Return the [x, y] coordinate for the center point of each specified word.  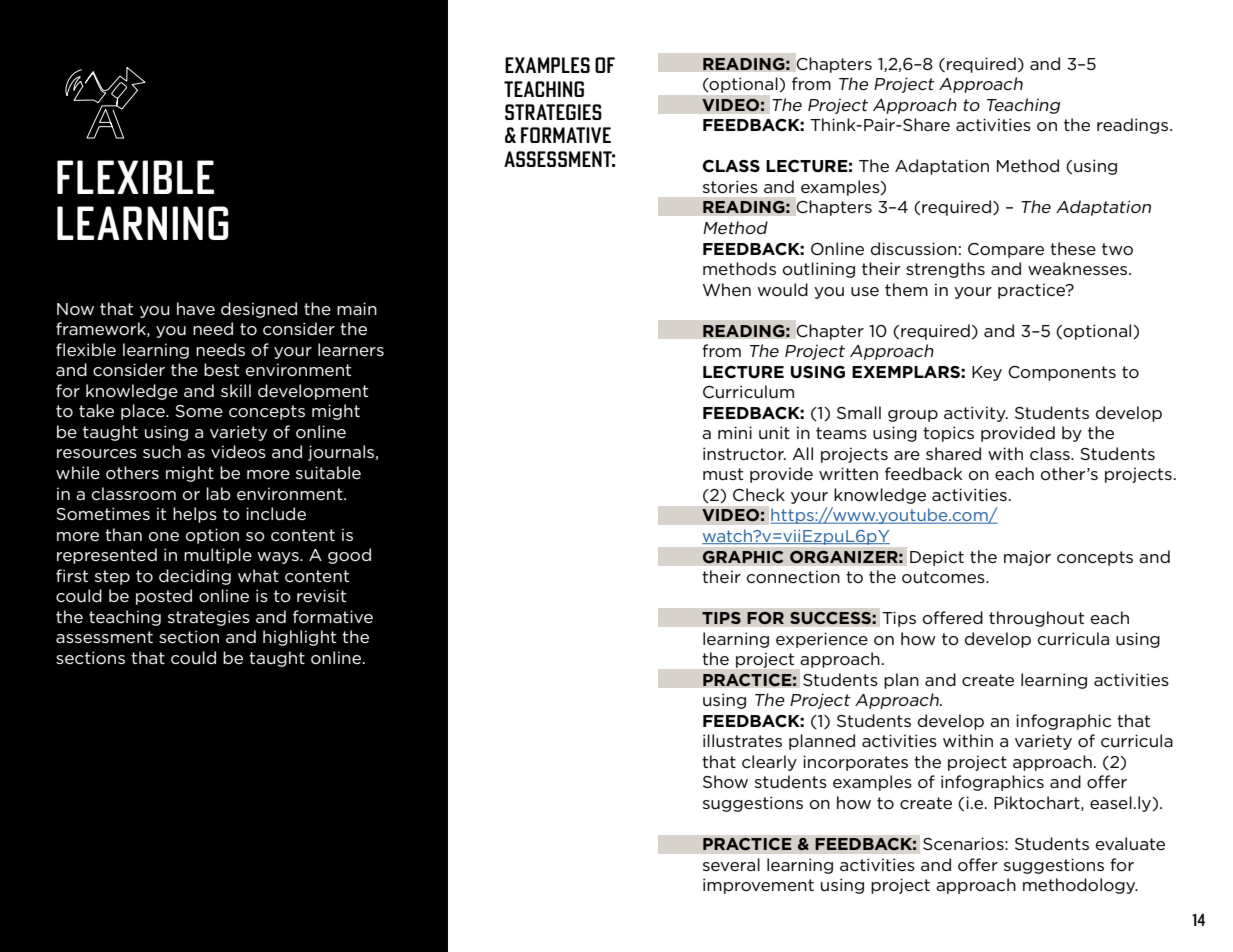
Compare [1006, 250]
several [731, 864]
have [196, 308]
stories [730, 187]
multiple [218, 556]
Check [759, 494]
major [1027, 558]
